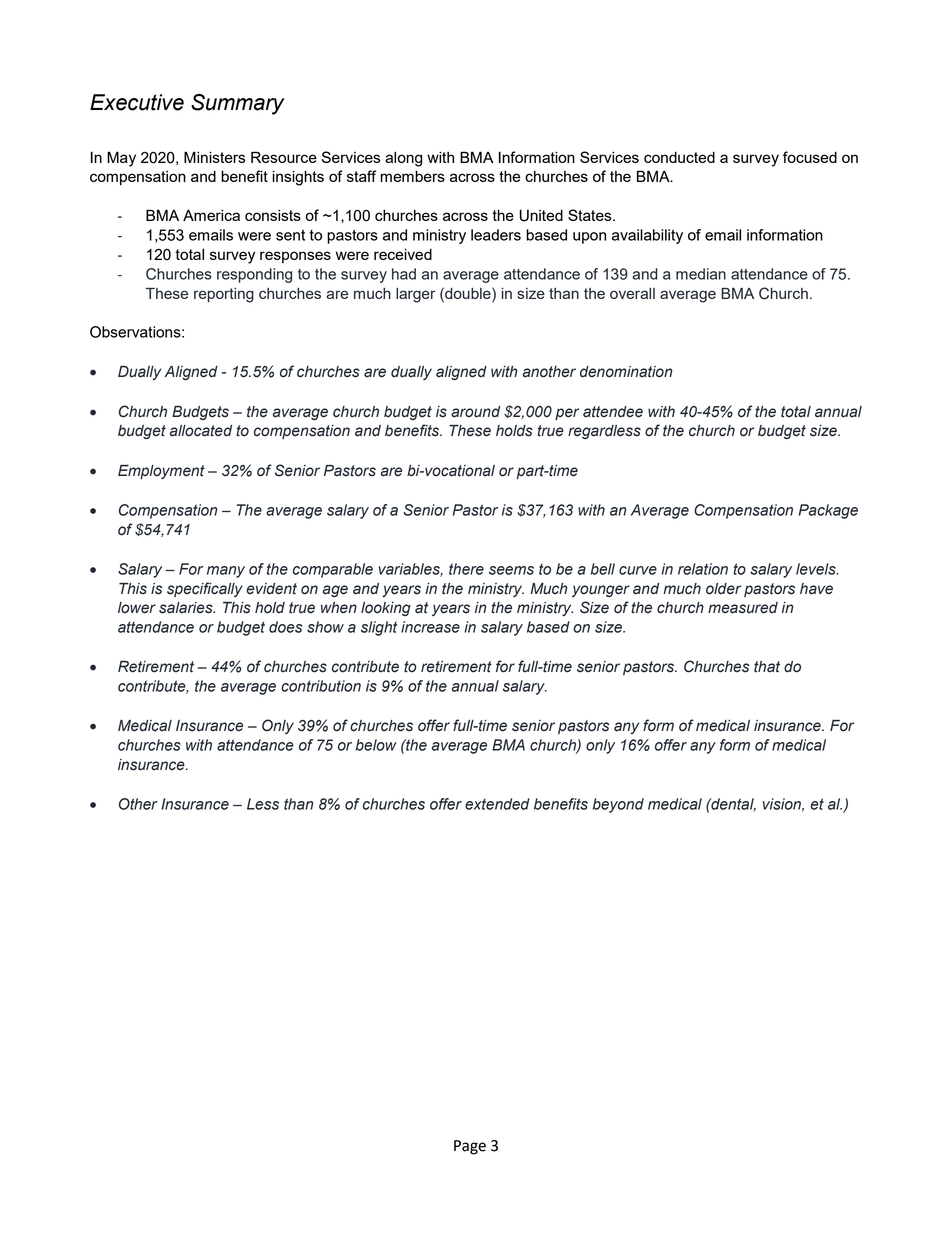 Image resolution: width=952 pixels, height=1233 pixels. Describe the element at coordinates (743, 608) in the screenshot. I see `measured` at that location.
